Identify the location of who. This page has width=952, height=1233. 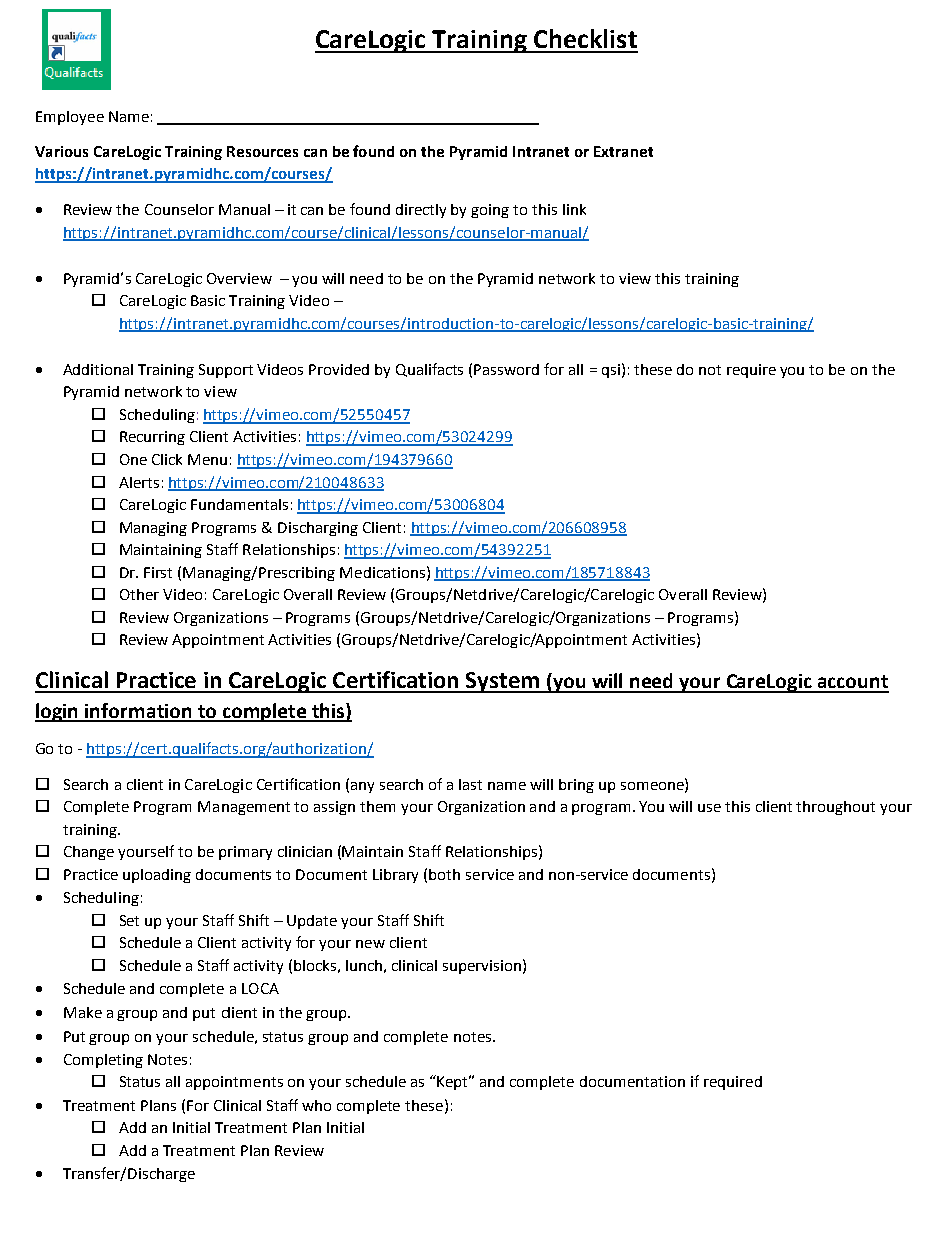
(316, 1105).
